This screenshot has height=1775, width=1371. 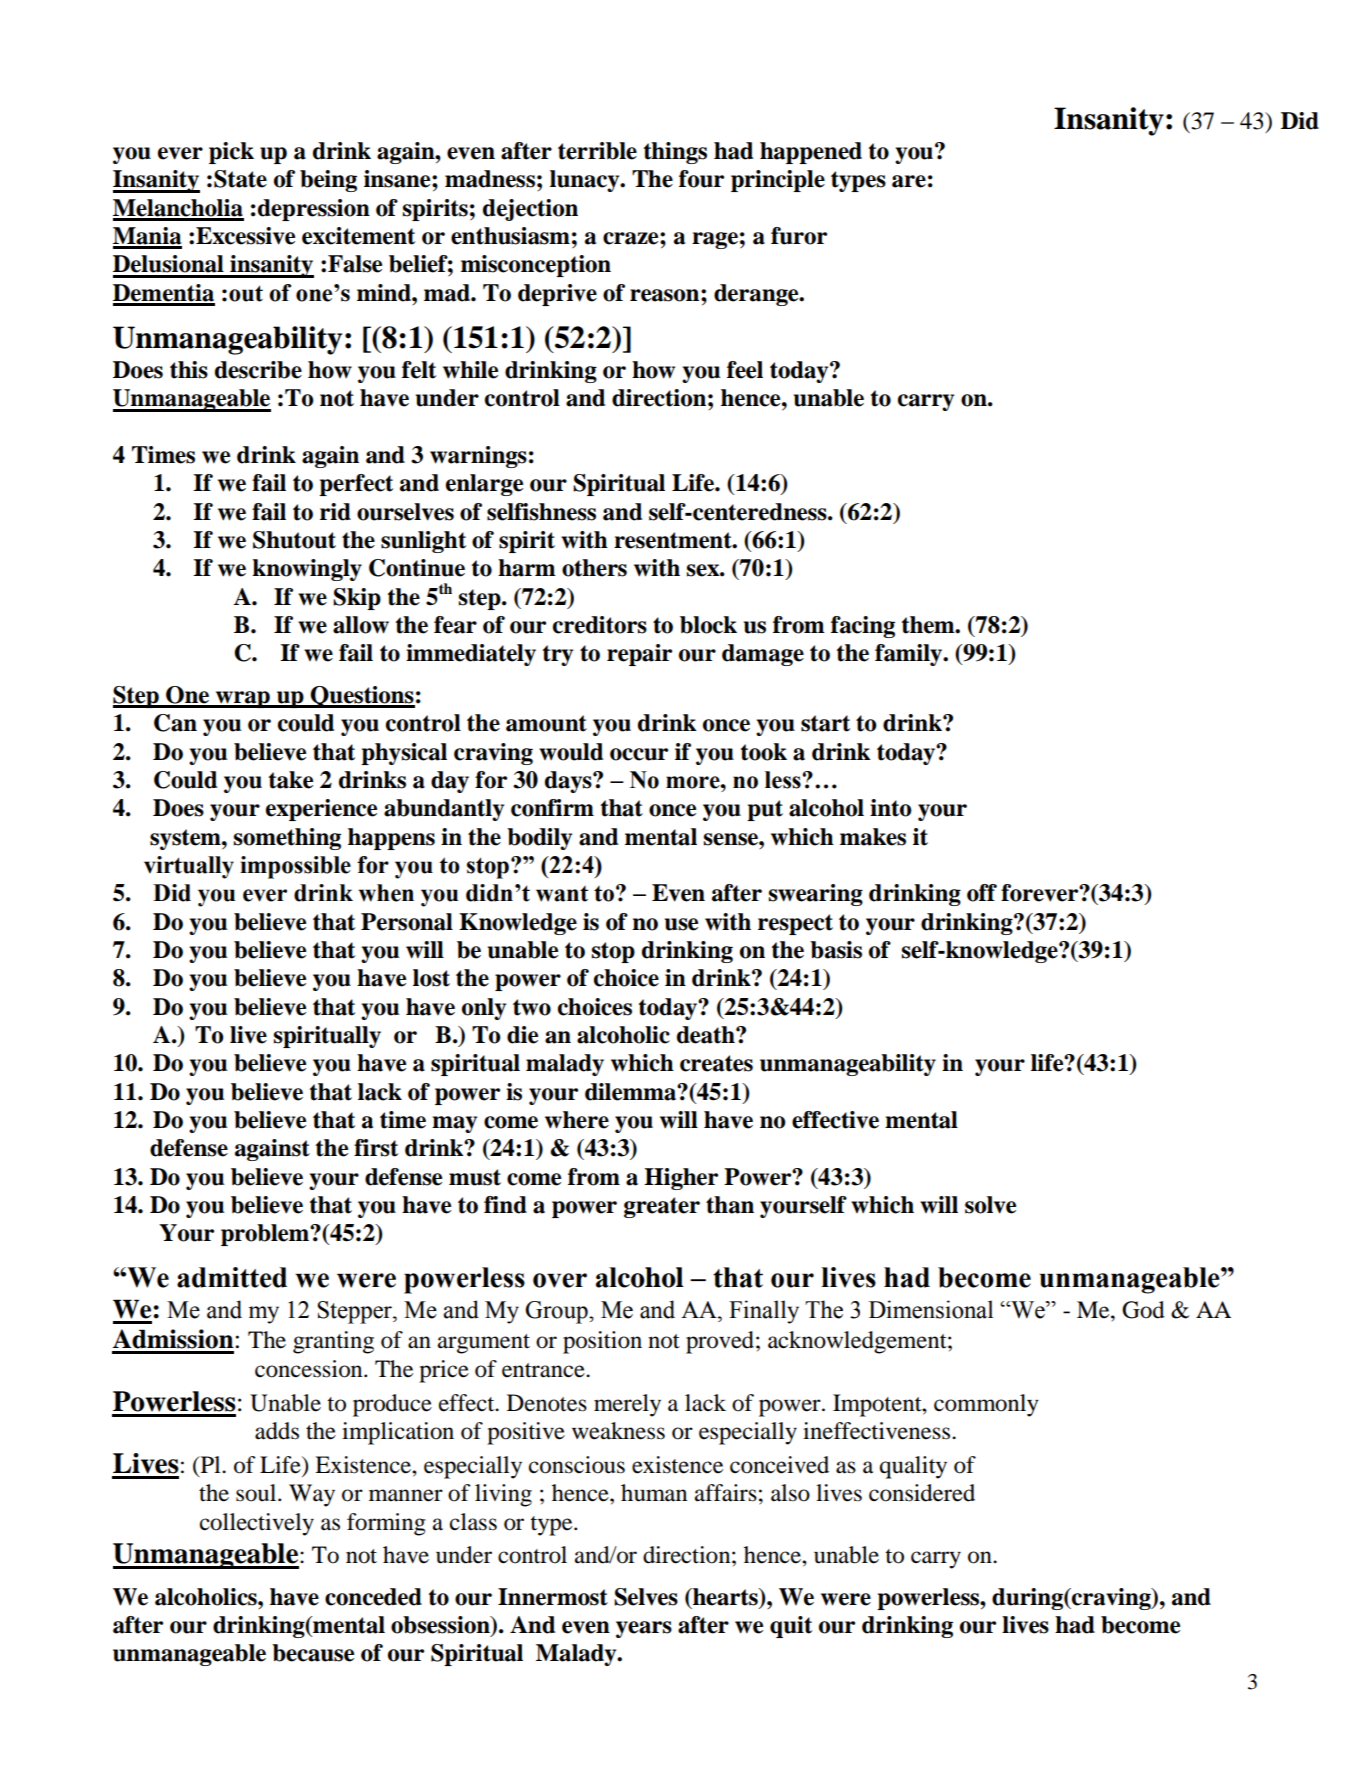 I want to click on because, so click(x=313, y=1653).
